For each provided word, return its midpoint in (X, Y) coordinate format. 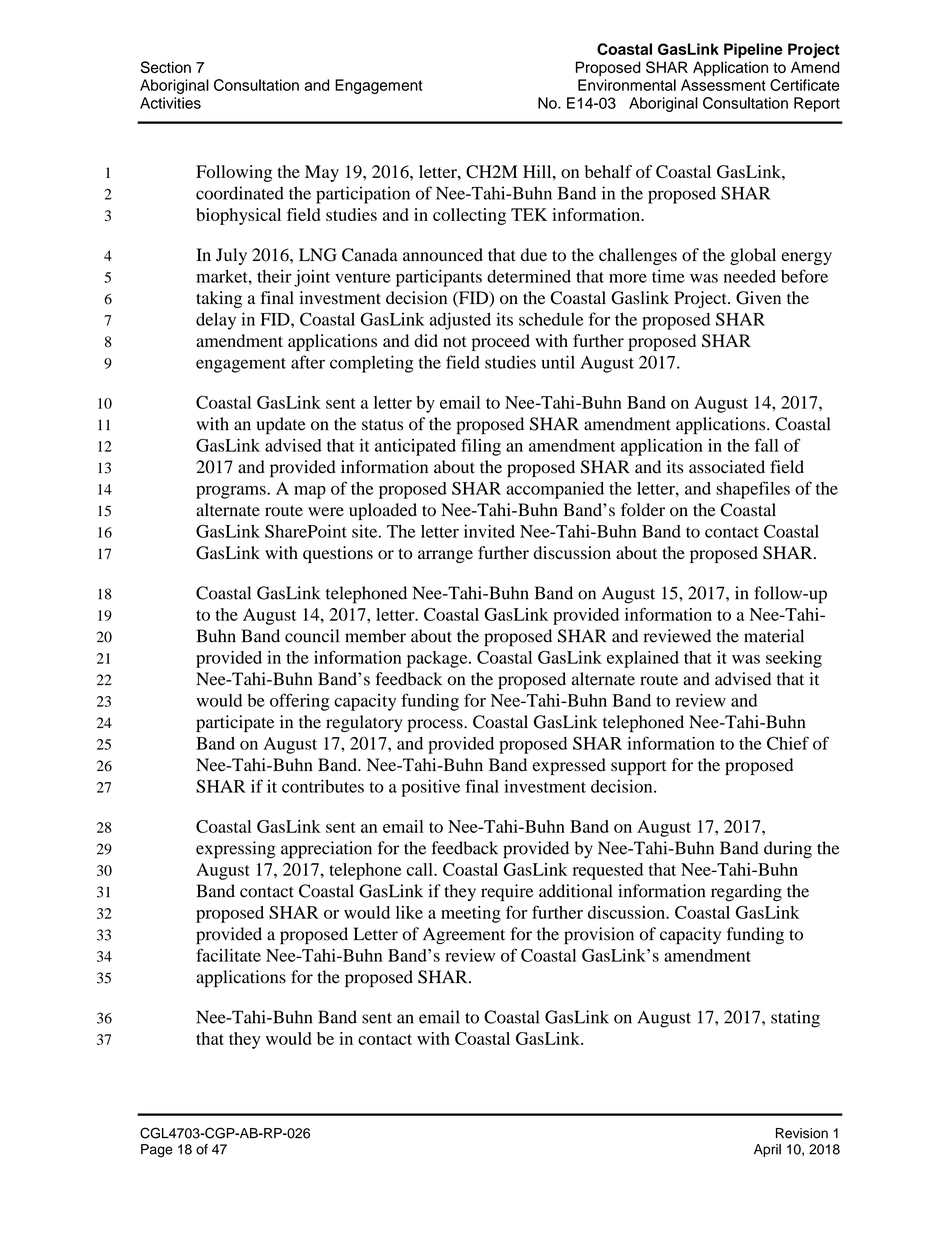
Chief (788, 743)
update (281, 426)
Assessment (723, 85)
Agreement (464, 935)
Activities (170, 103)
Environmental (627, 85)
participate (235, 723)
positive (430, 788)
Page (157, 1151)
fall (767, 445)
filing (481, 447)
